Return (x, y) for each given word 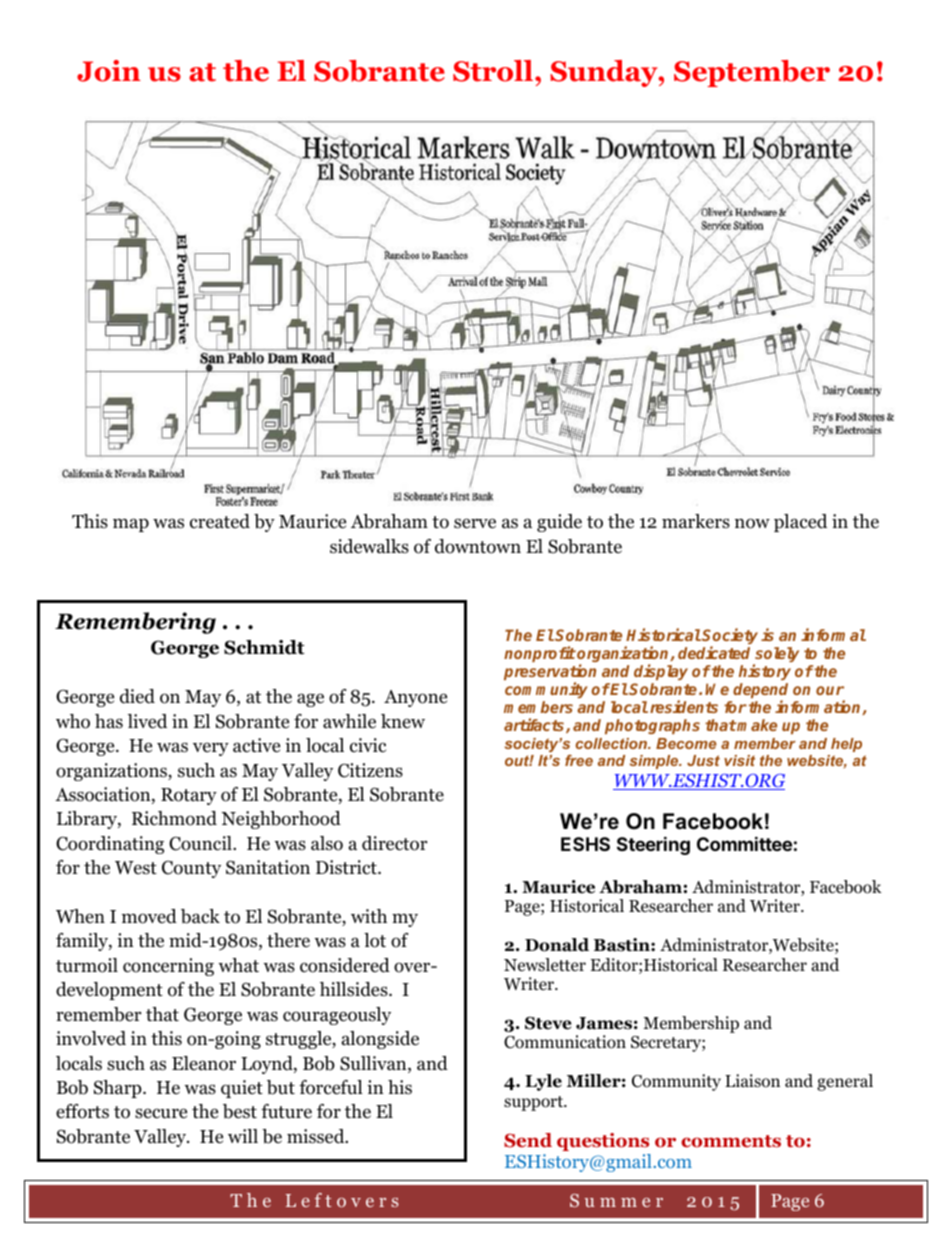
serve (475, 523)
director (394, 843)
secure (161, 1113)
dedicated (714, 652)
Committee (744, 843)
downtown (478, 546)
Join (109, 71)
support (534, 1103)
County (191, 869)
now (752, 523)
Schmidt (264, 647)
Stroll (493, 71)
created (220, 521)
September (752, 73)
